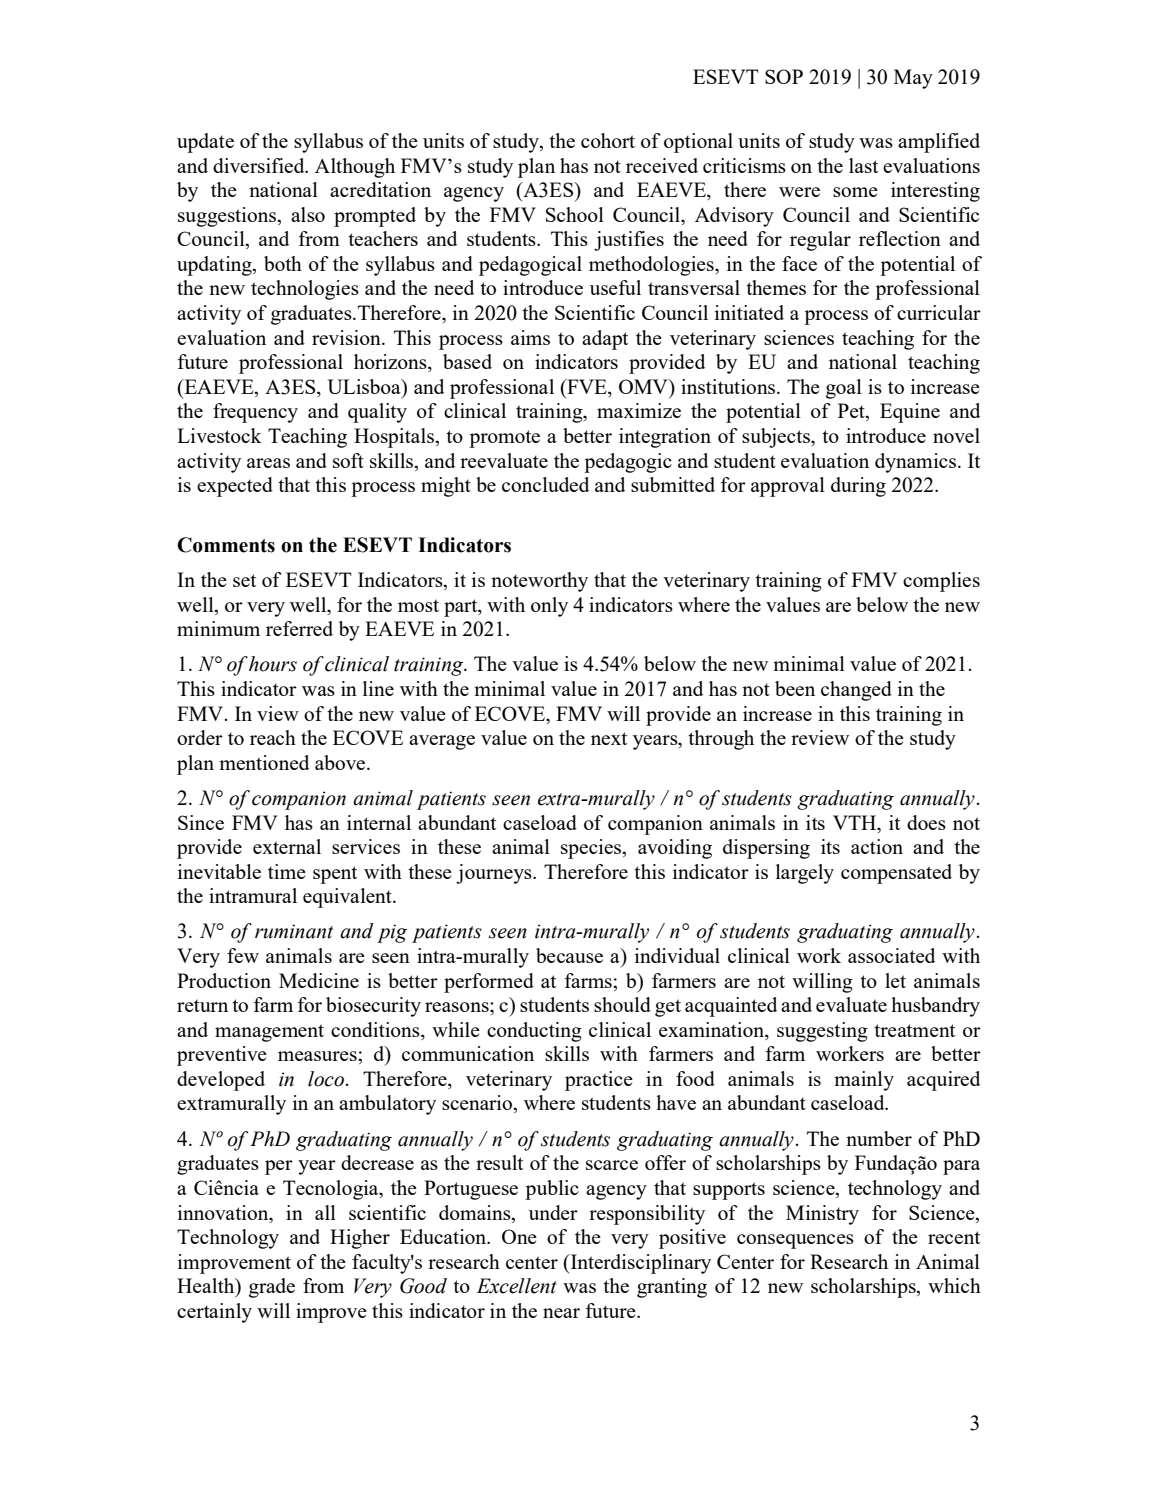 Image resolution: width=1159 pixels, height=1500 pixels. I want to click on May, so click(913, 79).
